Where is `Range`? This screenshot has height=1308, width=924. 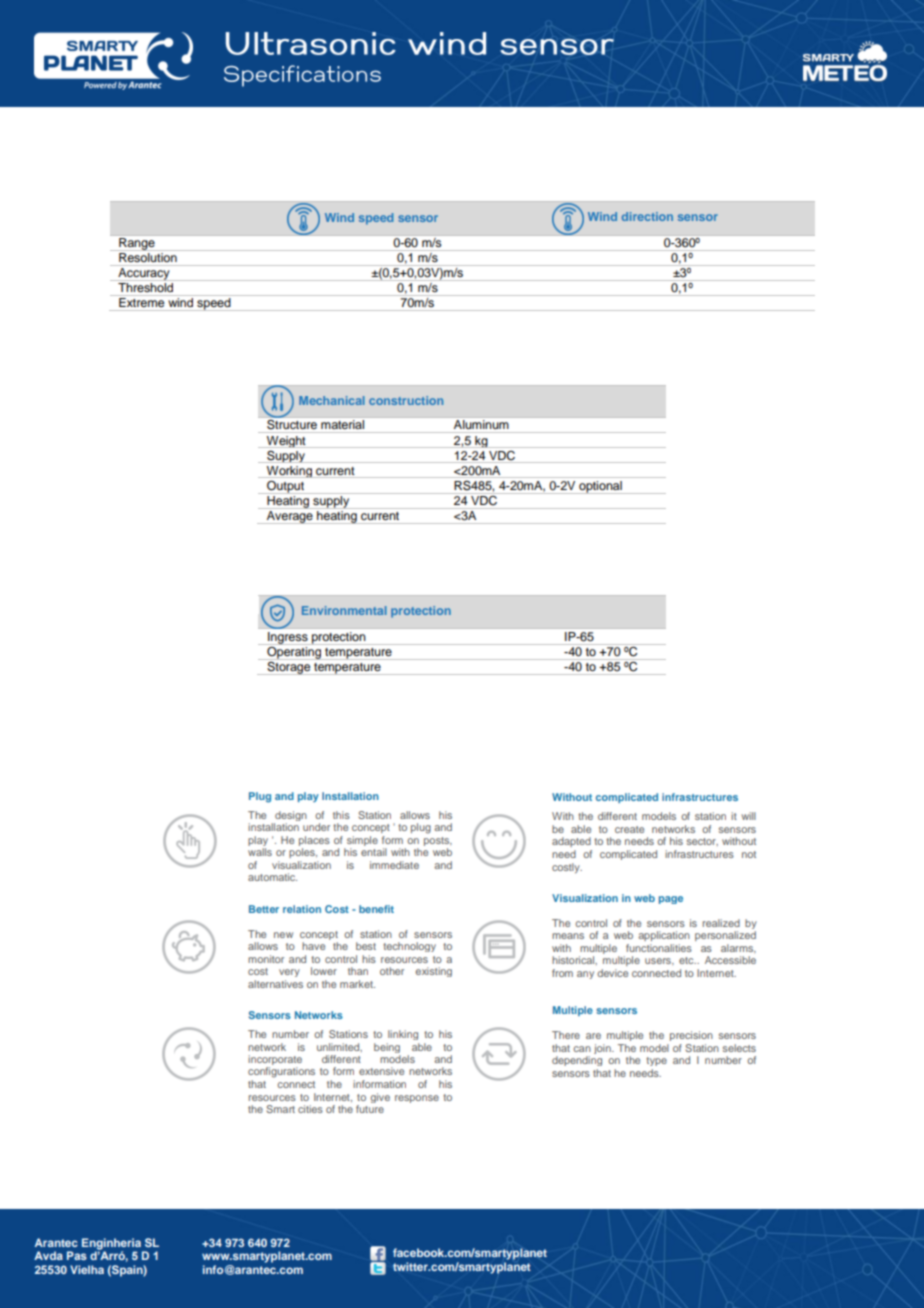 Range is located at coordinates (137, 244).
